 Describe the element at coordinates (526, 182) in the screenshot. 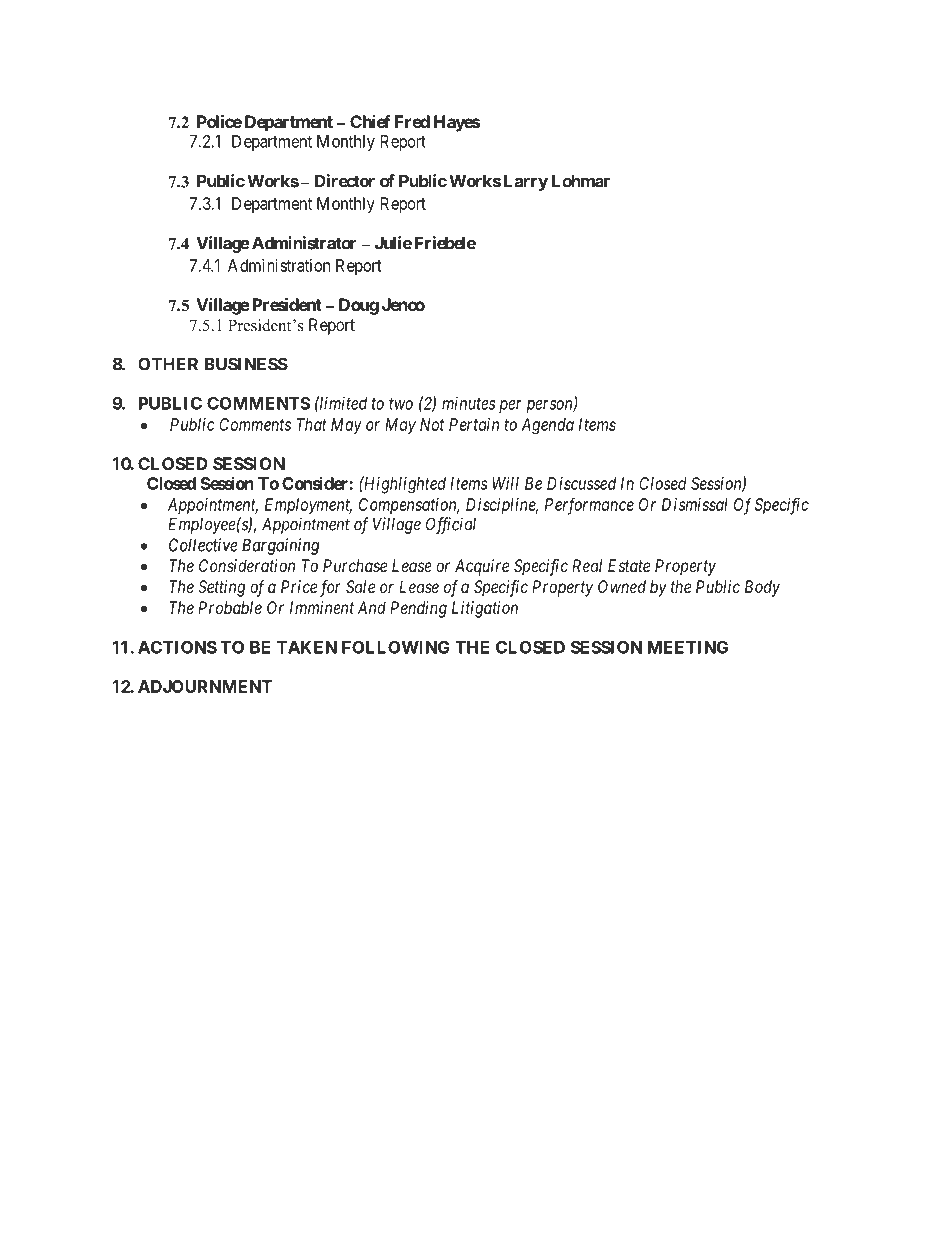

I see `Larry` at that location.
